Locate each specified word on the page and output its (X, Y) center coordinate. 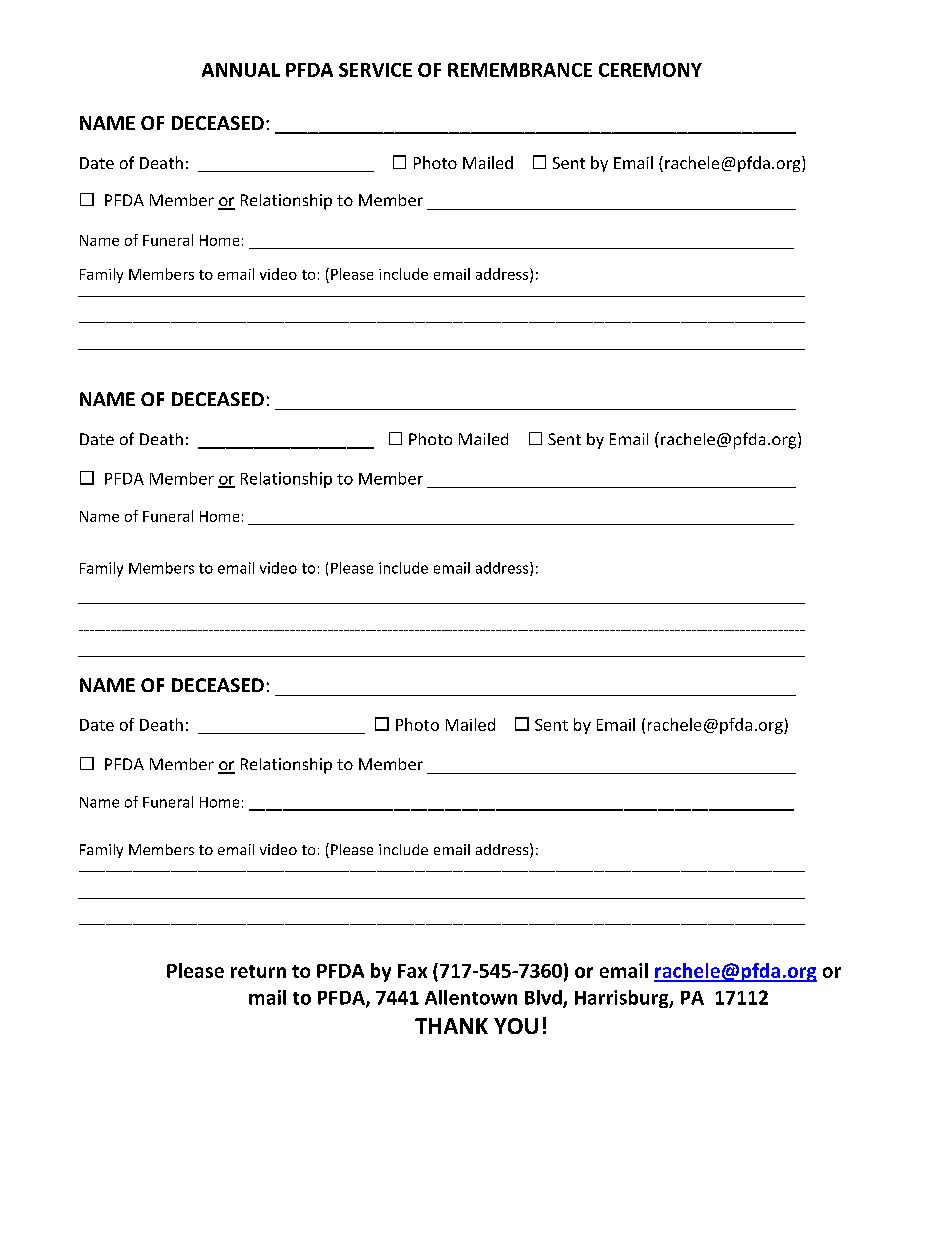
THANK (451, 1026)
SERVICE (375, 70)
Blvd (544, 998)
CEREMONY (650, 70)
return (258, 971)
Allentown (471, 997)
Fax (412, 971)
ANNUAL (241, 70)
